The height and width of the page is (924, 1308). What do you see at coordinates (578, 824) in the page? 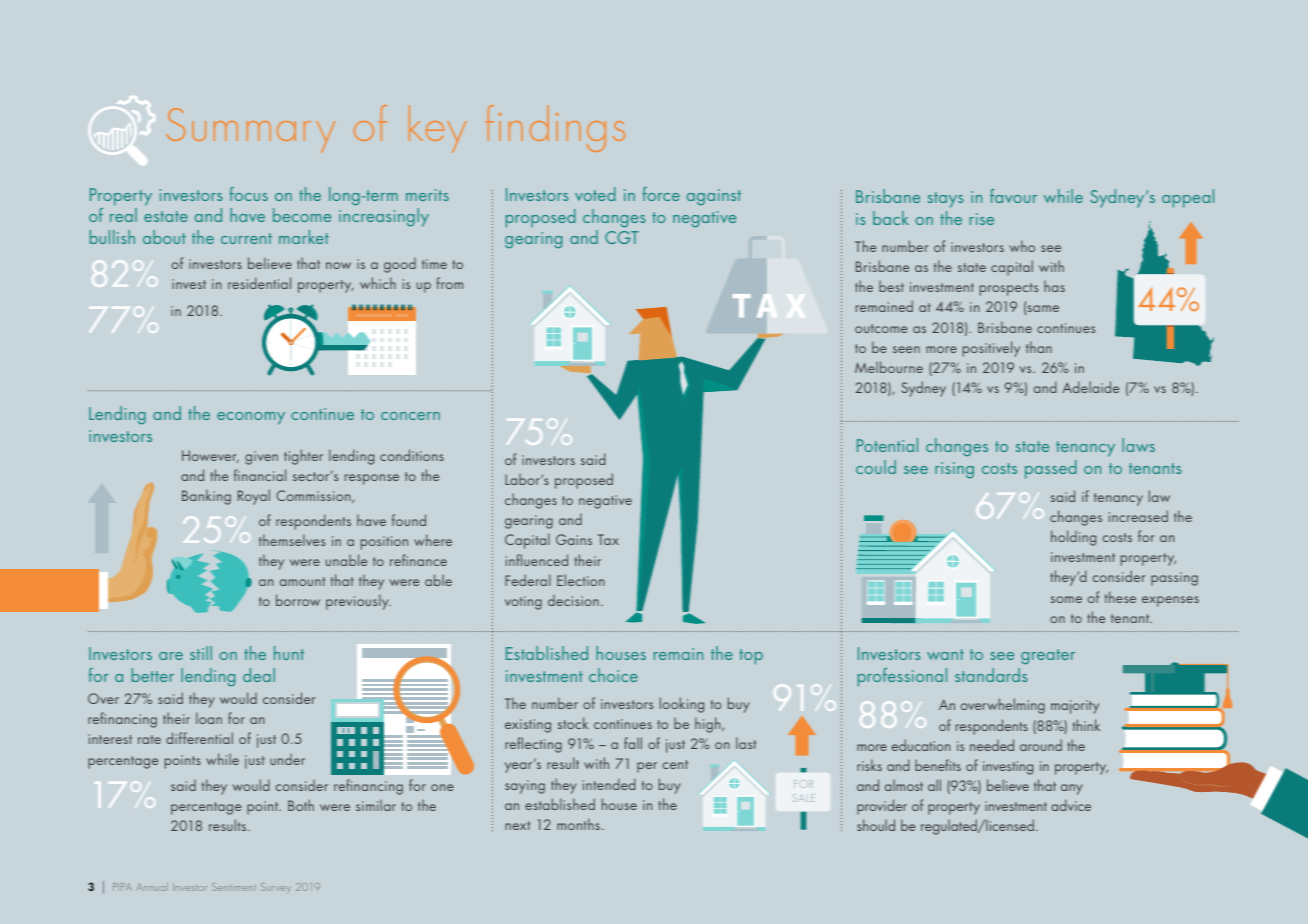
I see `months` at bounding box center [578, 824].
